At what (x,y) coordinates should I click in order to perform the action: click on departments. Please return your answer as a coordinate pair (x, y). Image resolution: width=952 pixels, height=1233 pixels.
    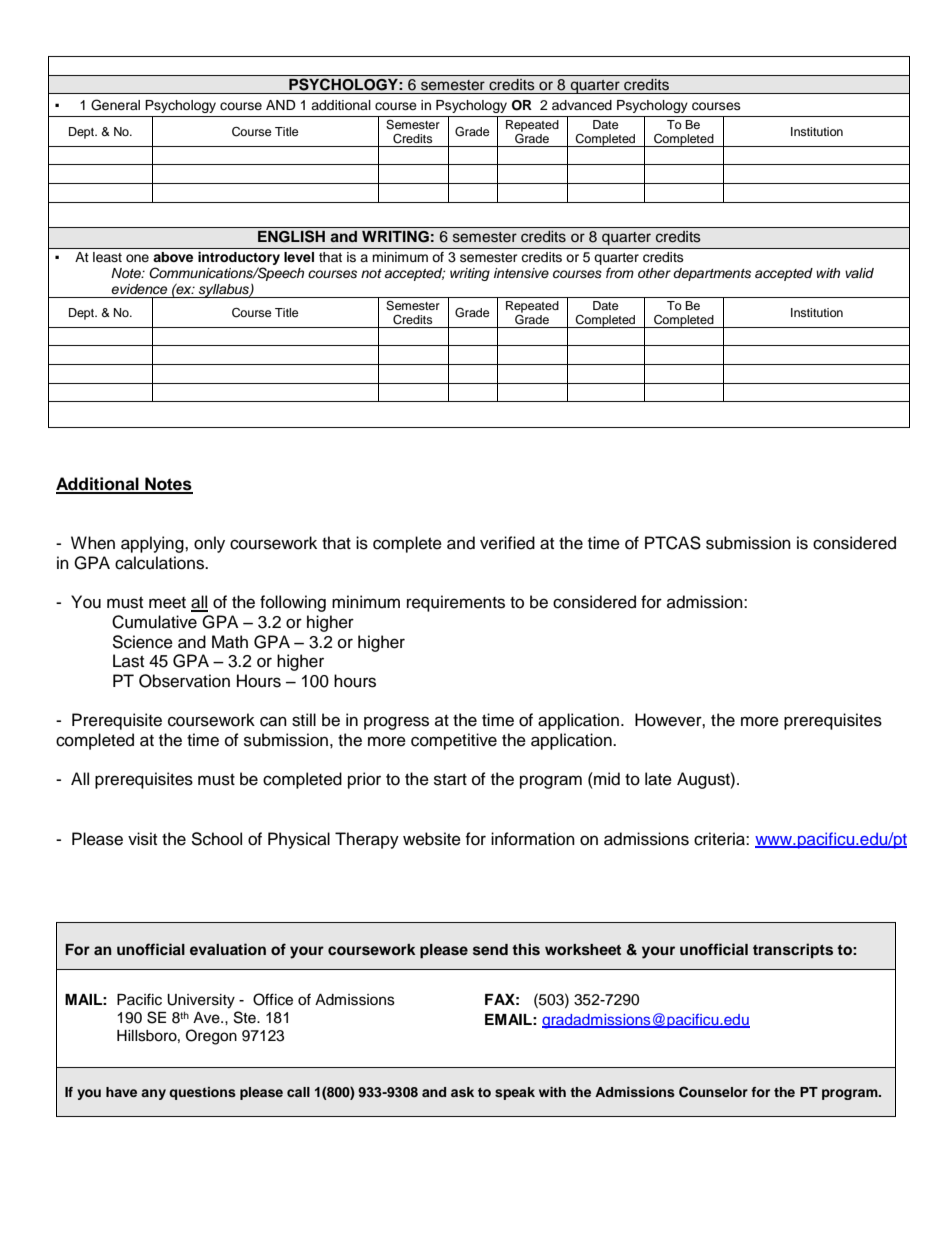
    Looking at the image, I should click on (712, 274).
